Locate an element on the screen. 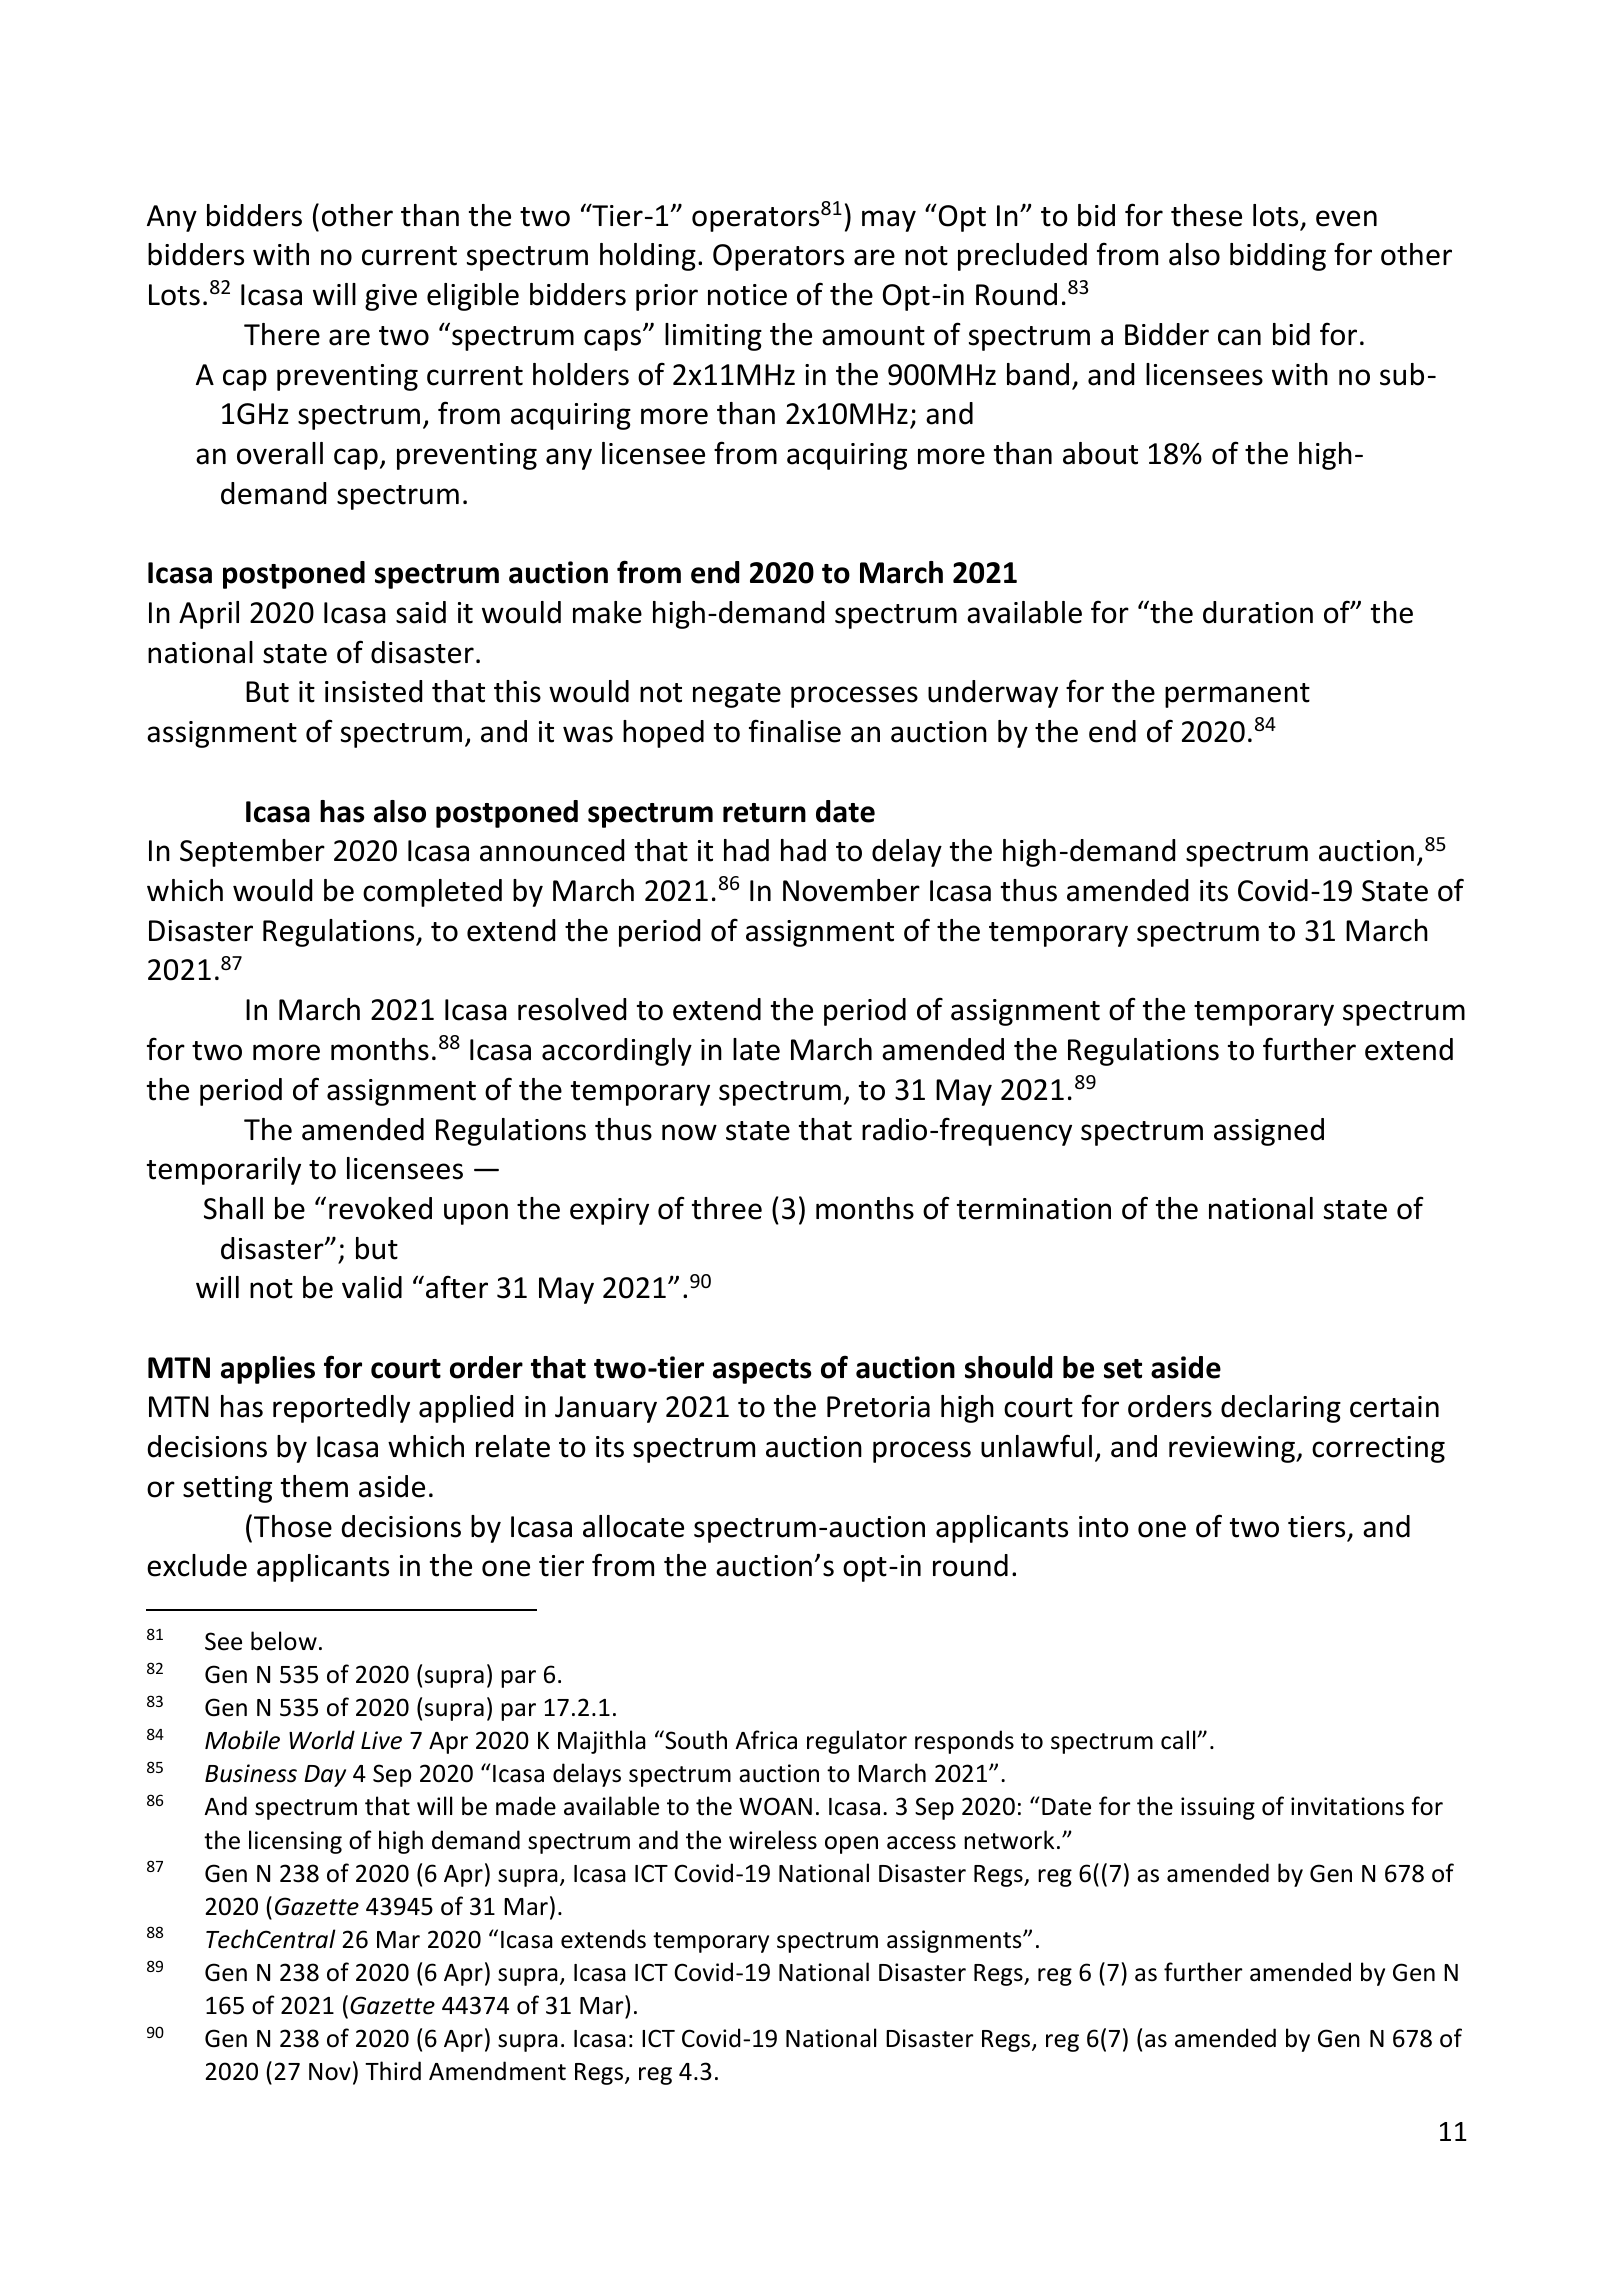 The height and width of the screenshot is (2283, 1614). bidding is located at coordinates (1278, 257).
